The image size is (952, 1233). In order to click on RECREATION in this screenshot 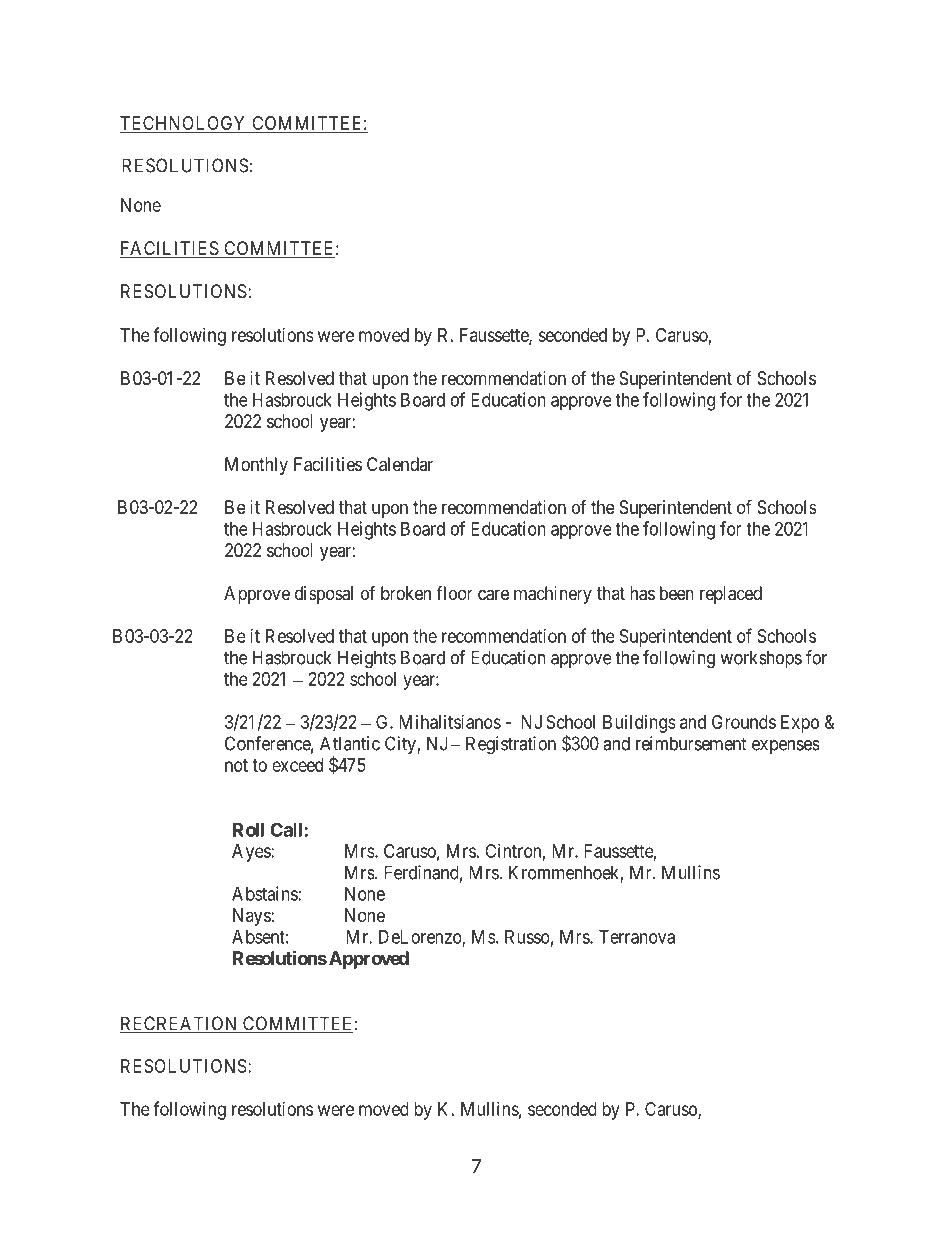, I will do `click(180, 1024)`.
